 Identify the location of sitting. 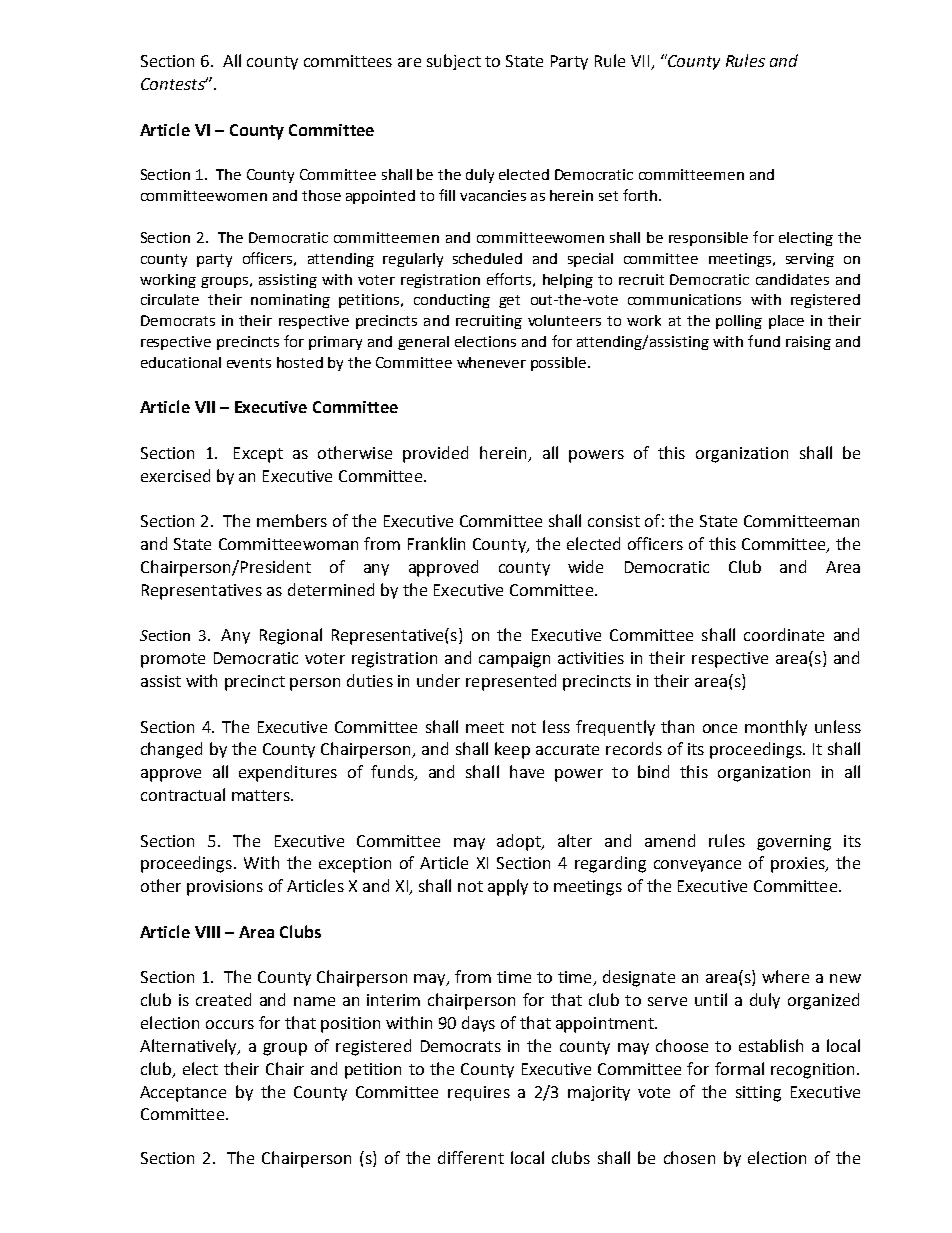
(758, 1094).
